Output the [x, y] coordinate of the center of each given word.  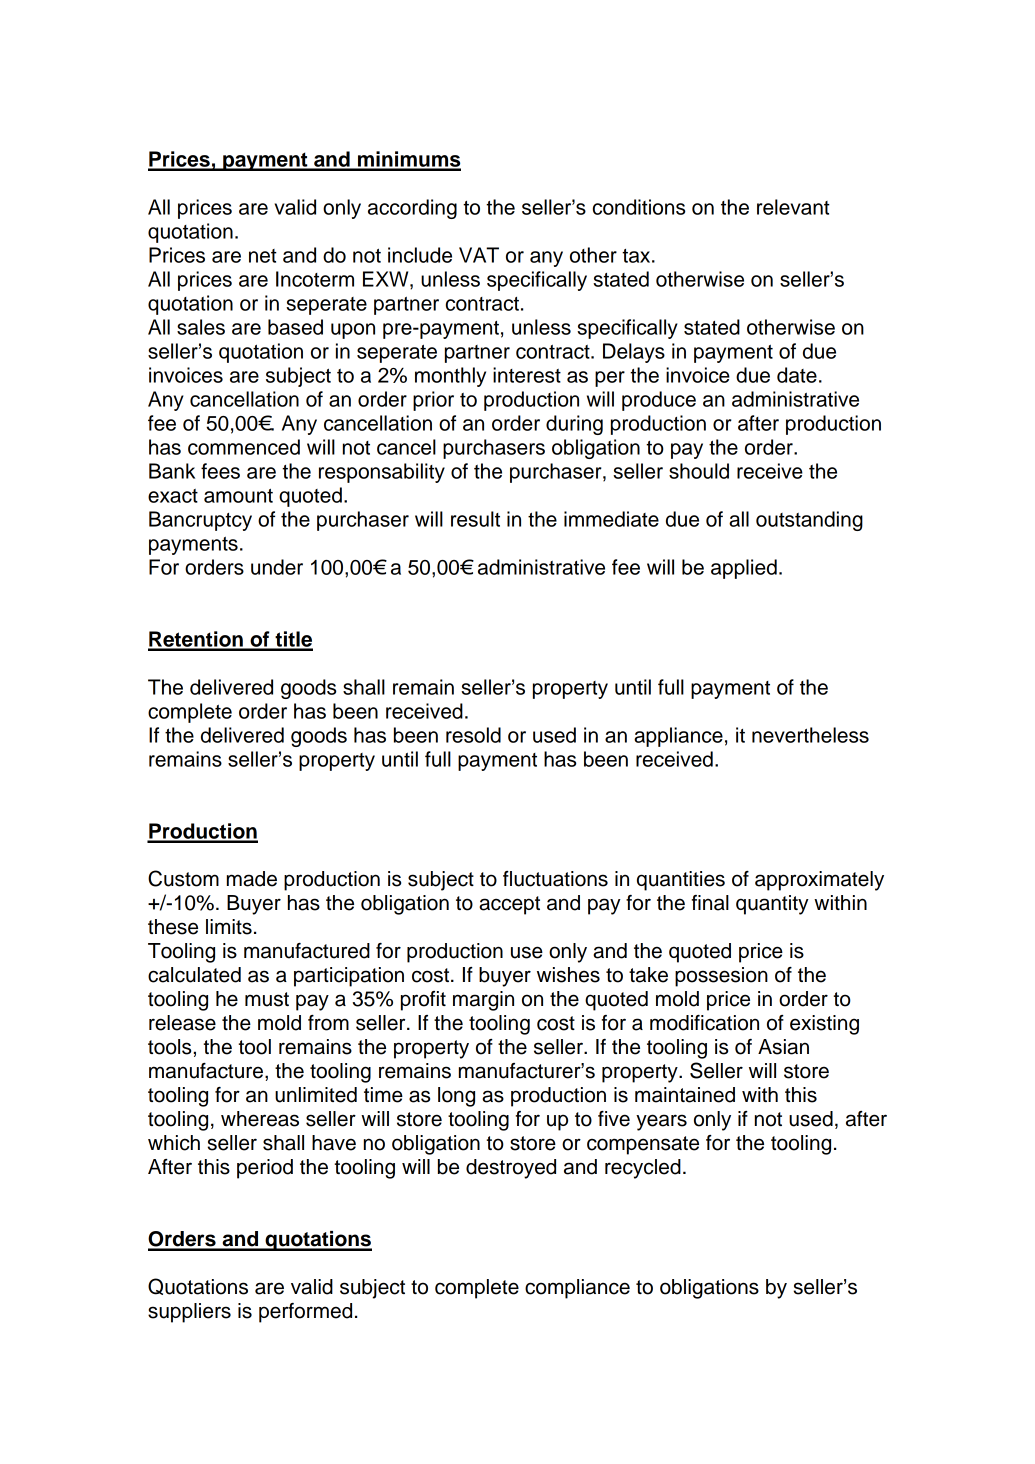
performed [305, 1313]
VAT [479, 255]
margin [483, 1001]
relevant [793, 207]
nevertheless [810, 735]
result [475, 519]
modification [704, 1023]
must [267, 999]
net [263, 256]
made [252, 879]
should [699, 471]
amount [238, 496]
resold [473, 735]
